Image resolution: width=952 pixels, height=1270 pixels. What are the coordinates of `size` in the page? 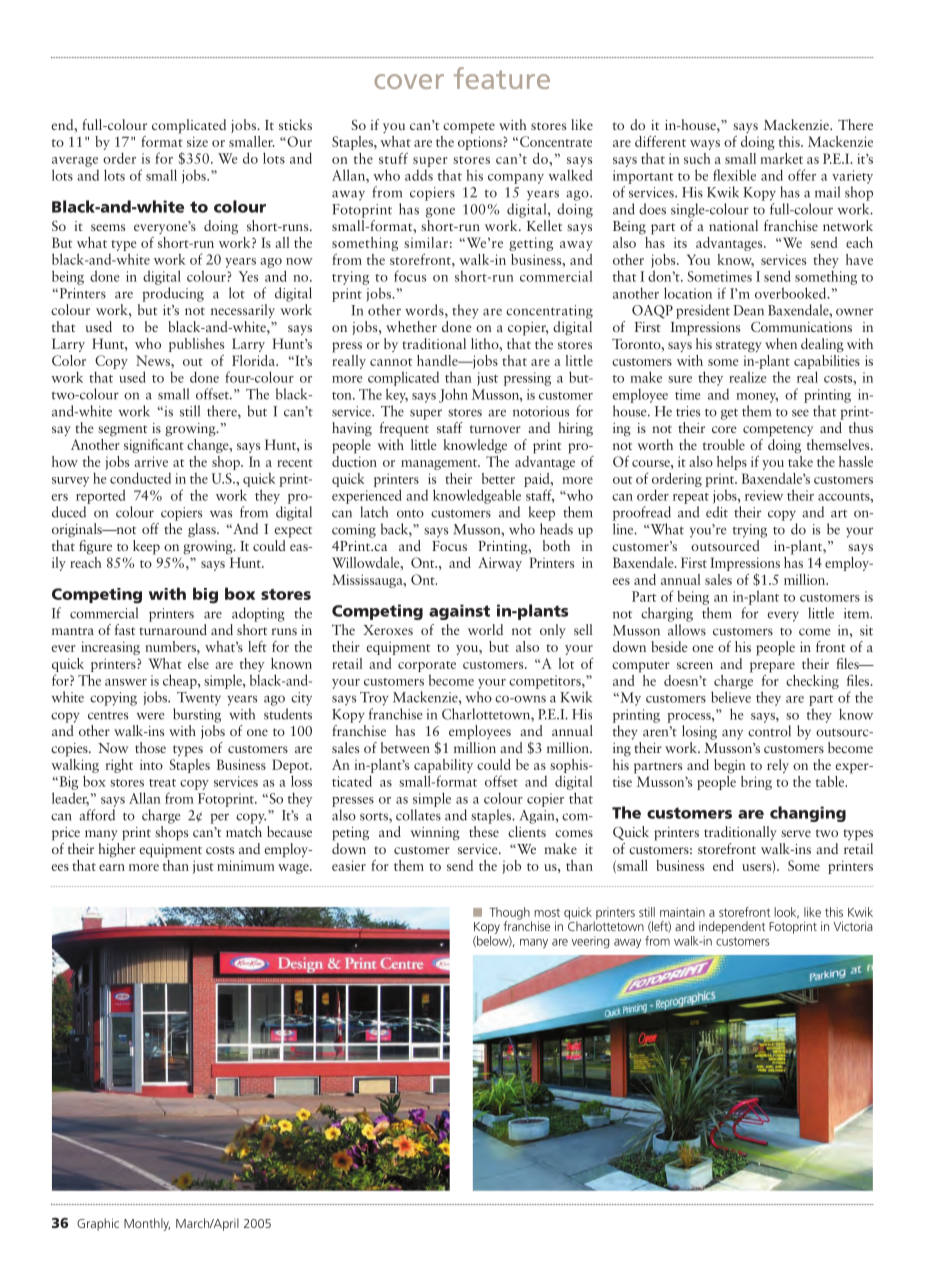 It's located at (197, 141).
